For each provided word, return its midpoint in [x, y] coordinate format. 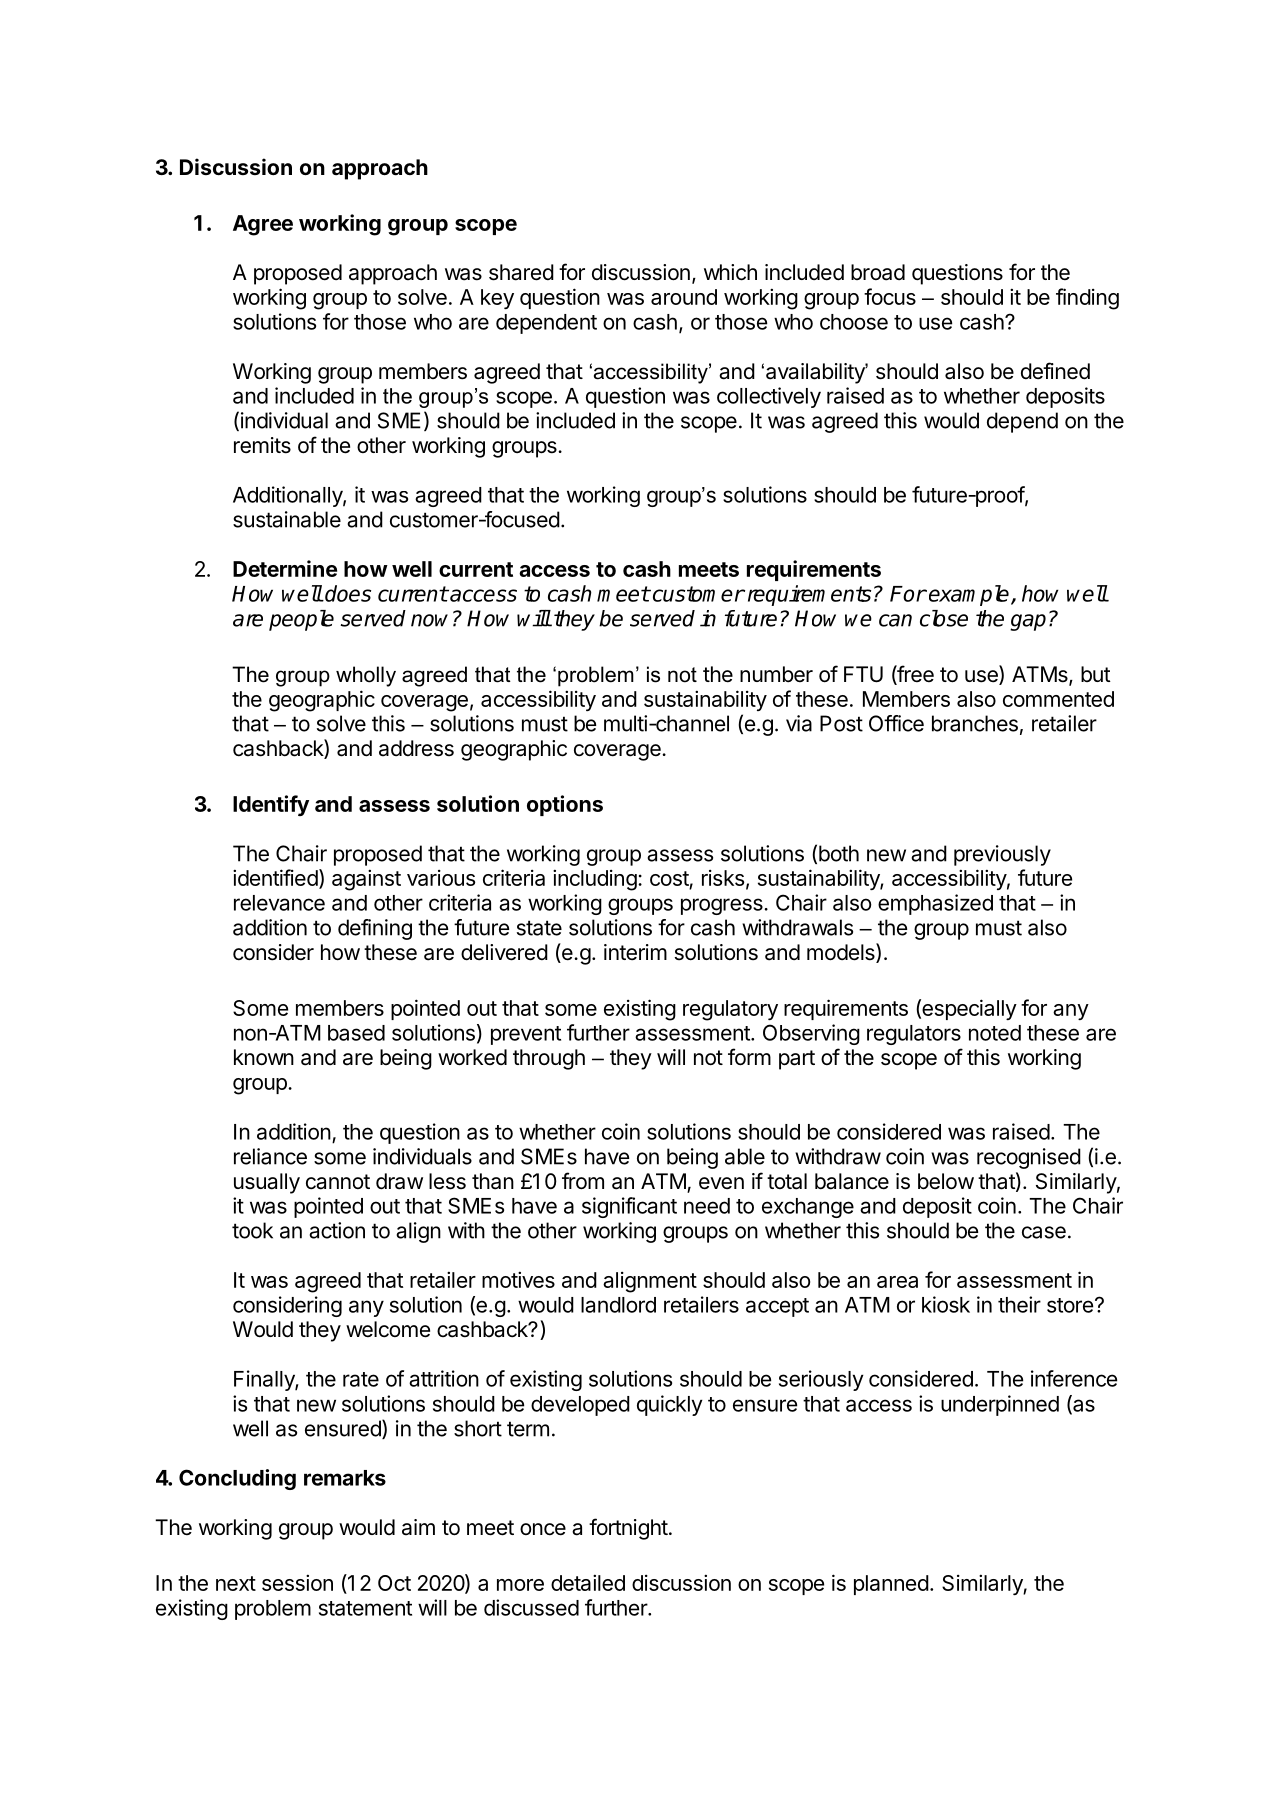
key [497, 299]
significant [629, 1207]
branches [975, 723]
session [297, 1582]
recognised [1029, 1158]
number [776, 674]
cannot [338, 1182]
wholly [366, 676]
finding [1087, 299]
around [684, 297]
